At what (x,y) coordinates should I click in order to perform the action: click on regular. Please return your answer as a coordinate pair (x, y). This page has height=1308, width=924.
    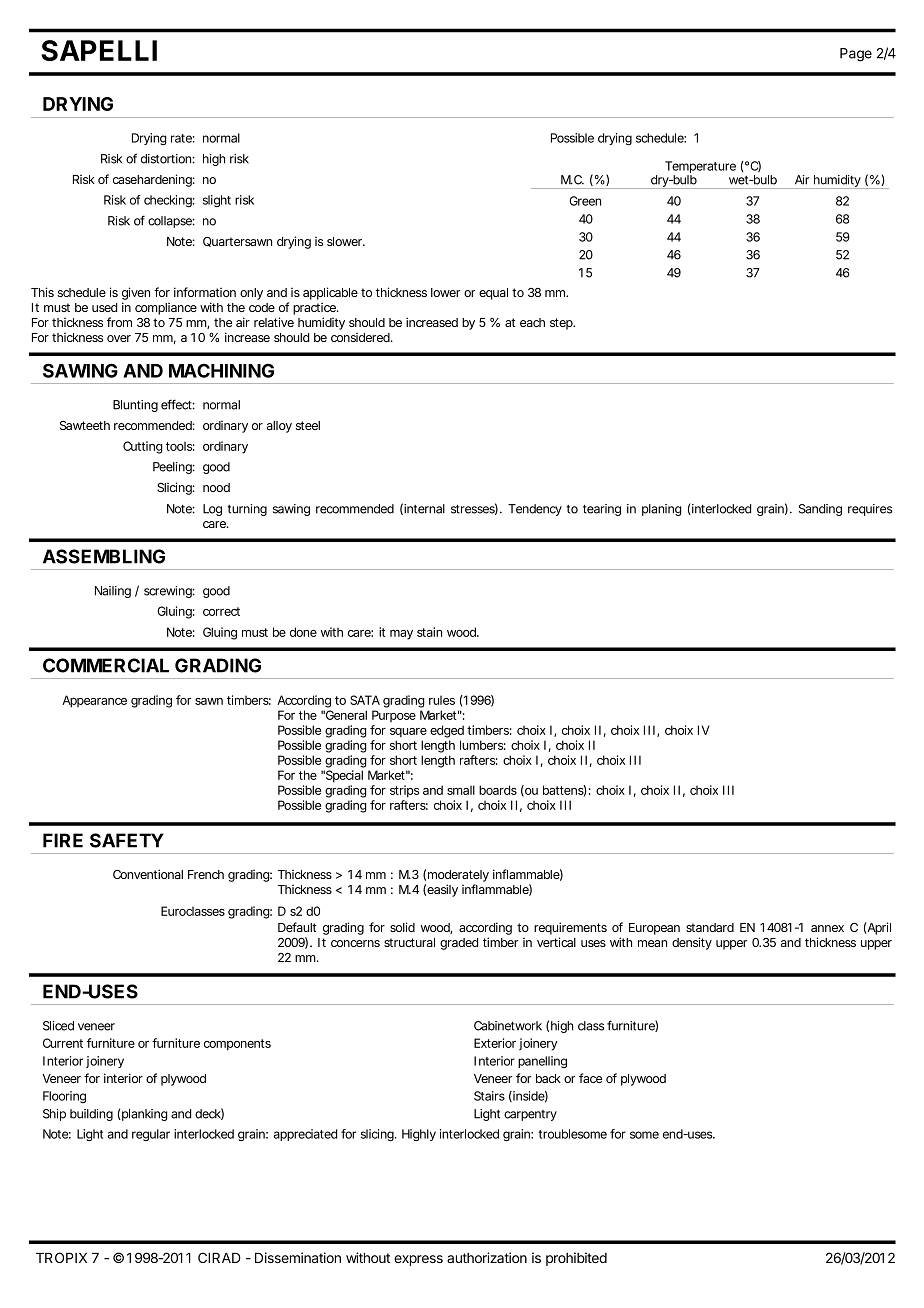
    Looking at the image, I should click on (151, 1135).
